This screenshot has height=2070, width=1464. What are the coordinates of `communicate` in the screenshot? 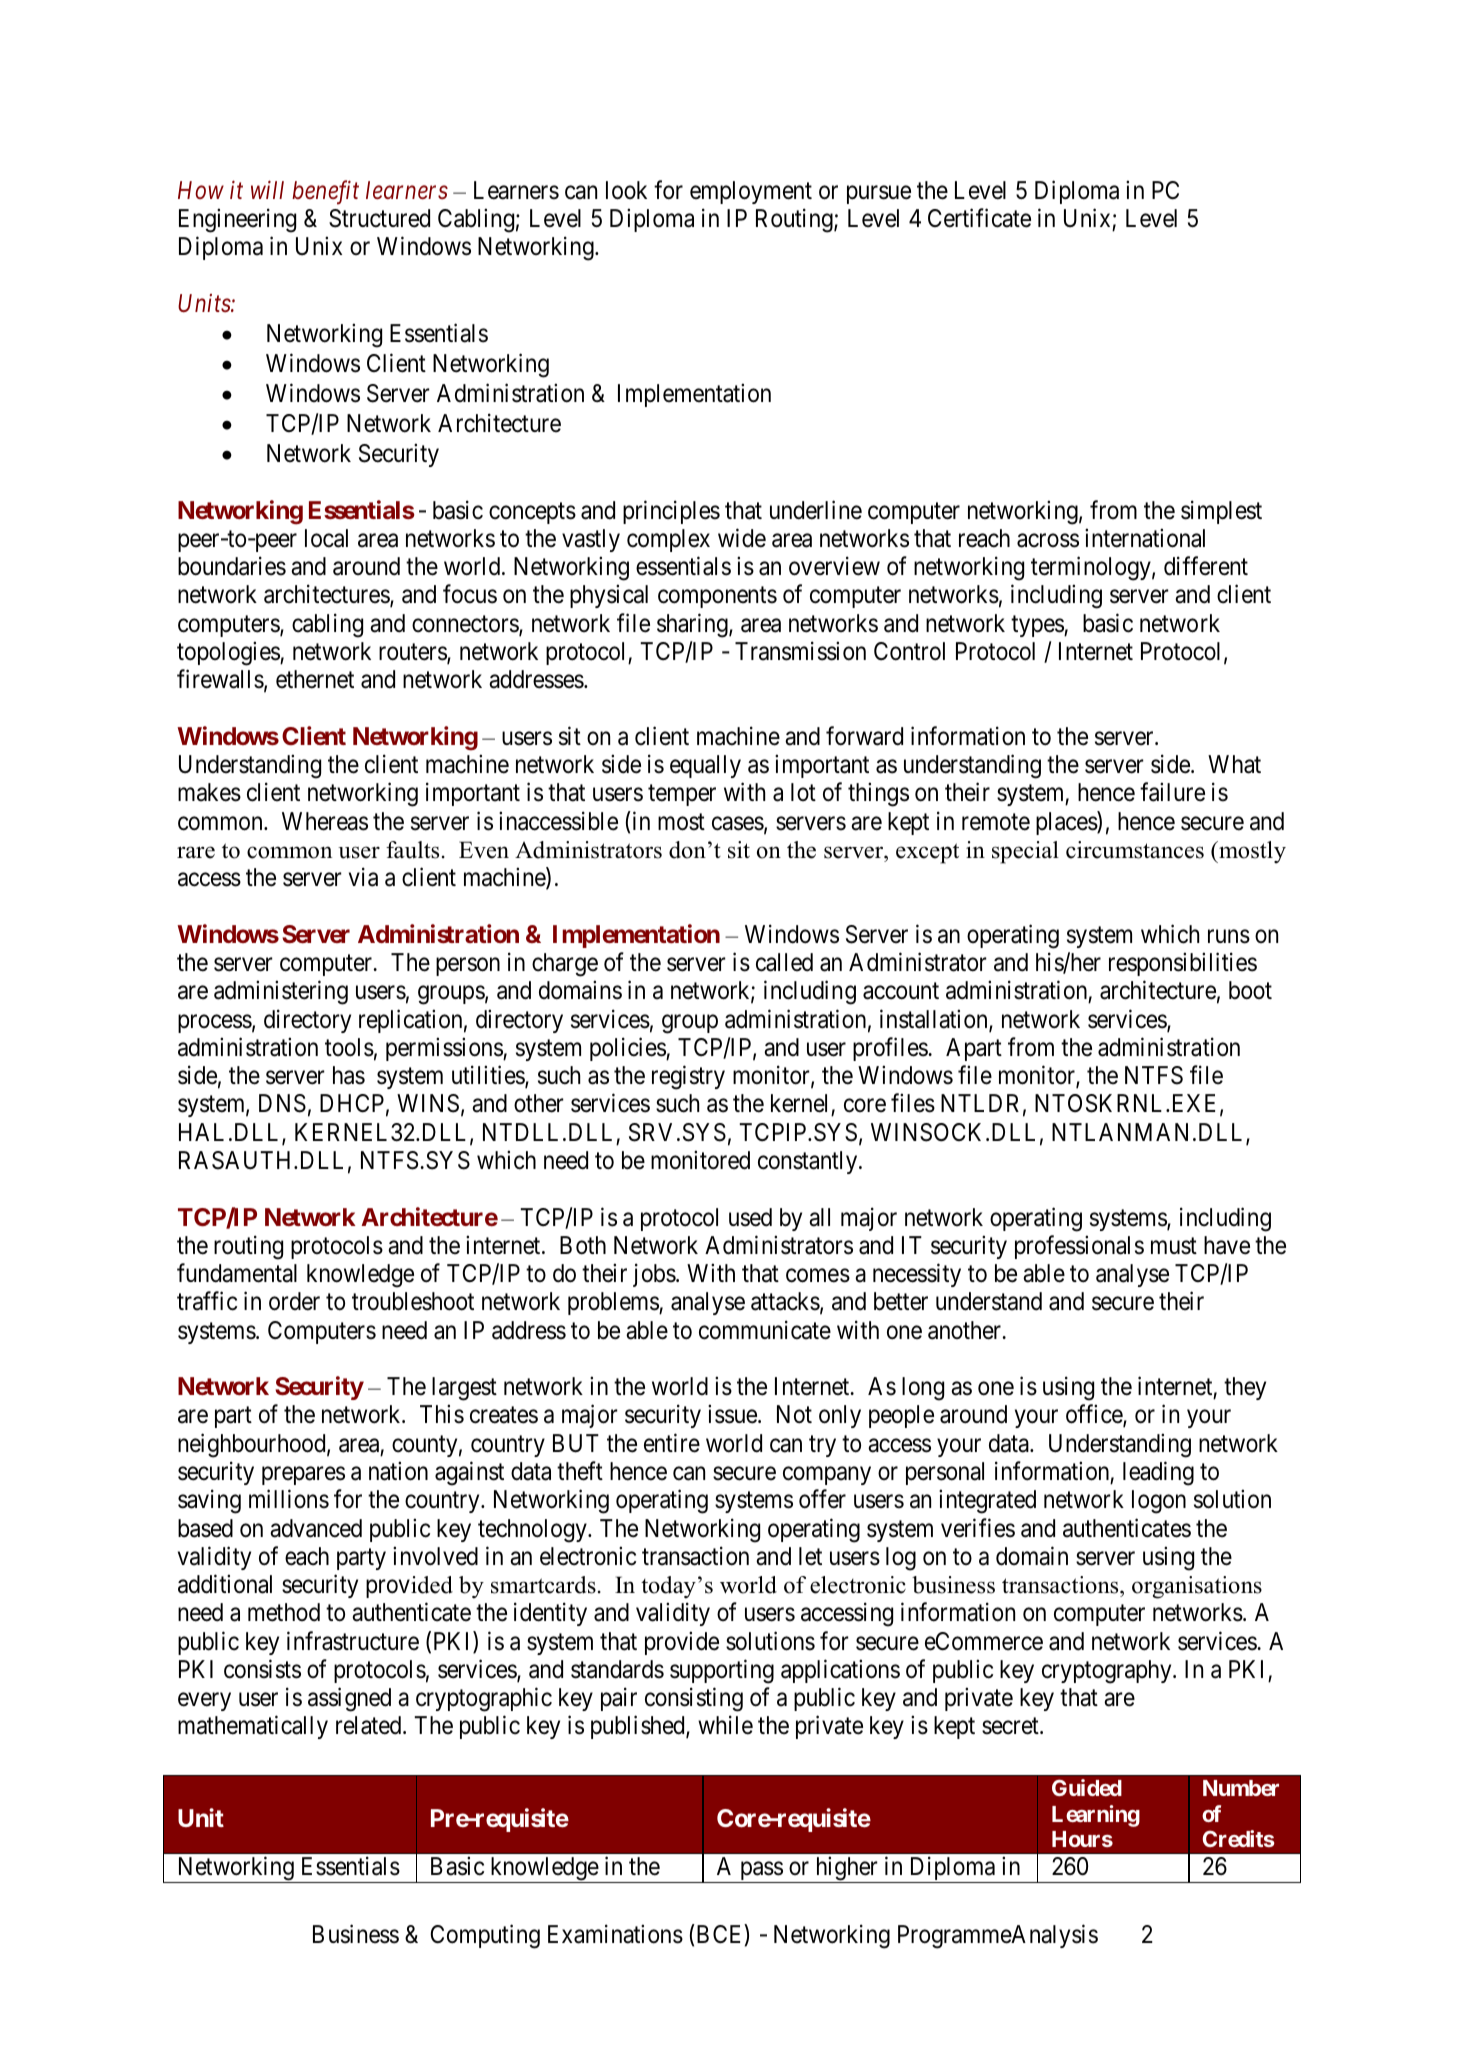 It's located at (765, 1330).
